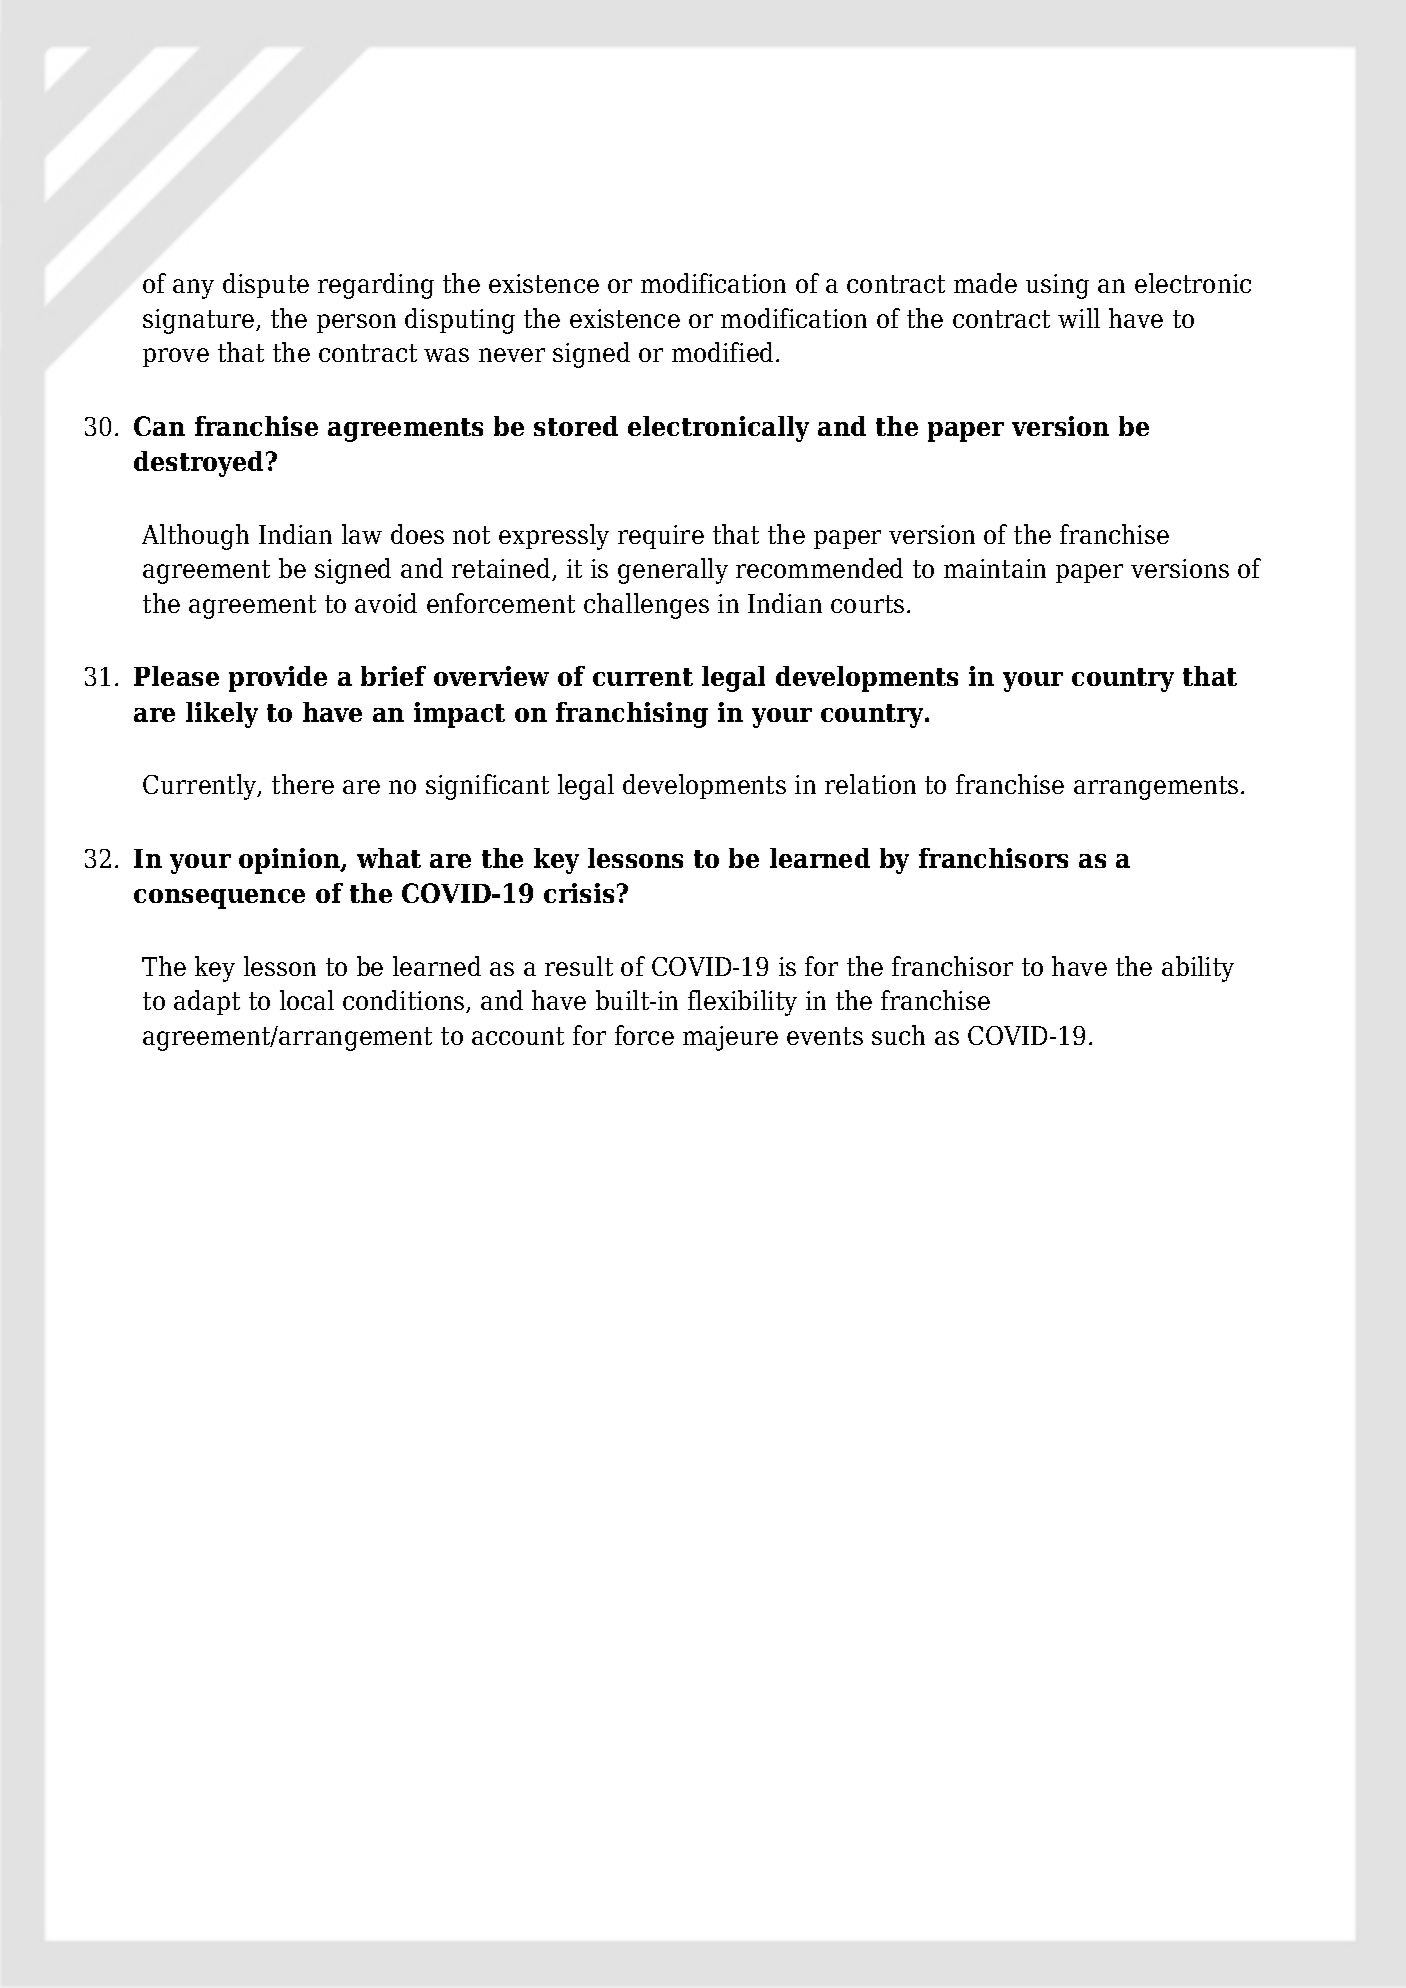 The width and height of the screenshot is (1406, 1988). Describe the element at coordinates (266, 285) in the screenshot. I see `dispute` at that location.
